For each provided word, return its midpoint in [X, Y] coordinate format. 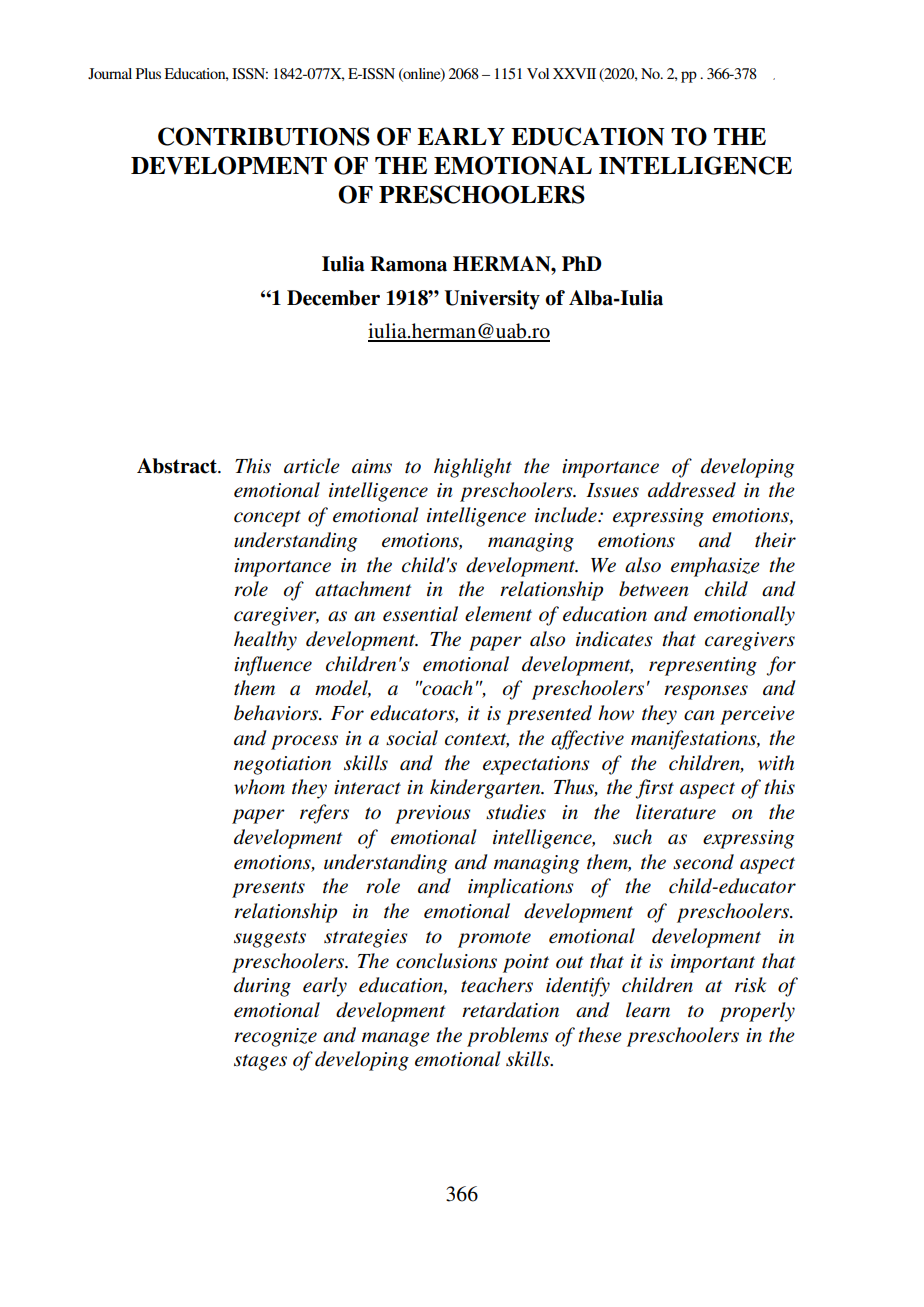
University [492, 300]
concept [267, 518]
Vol [538, 73]
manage [396, 1039]
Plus [148, 73]
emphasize [715, 567]
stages [260, 1062]
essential [420, 614]
